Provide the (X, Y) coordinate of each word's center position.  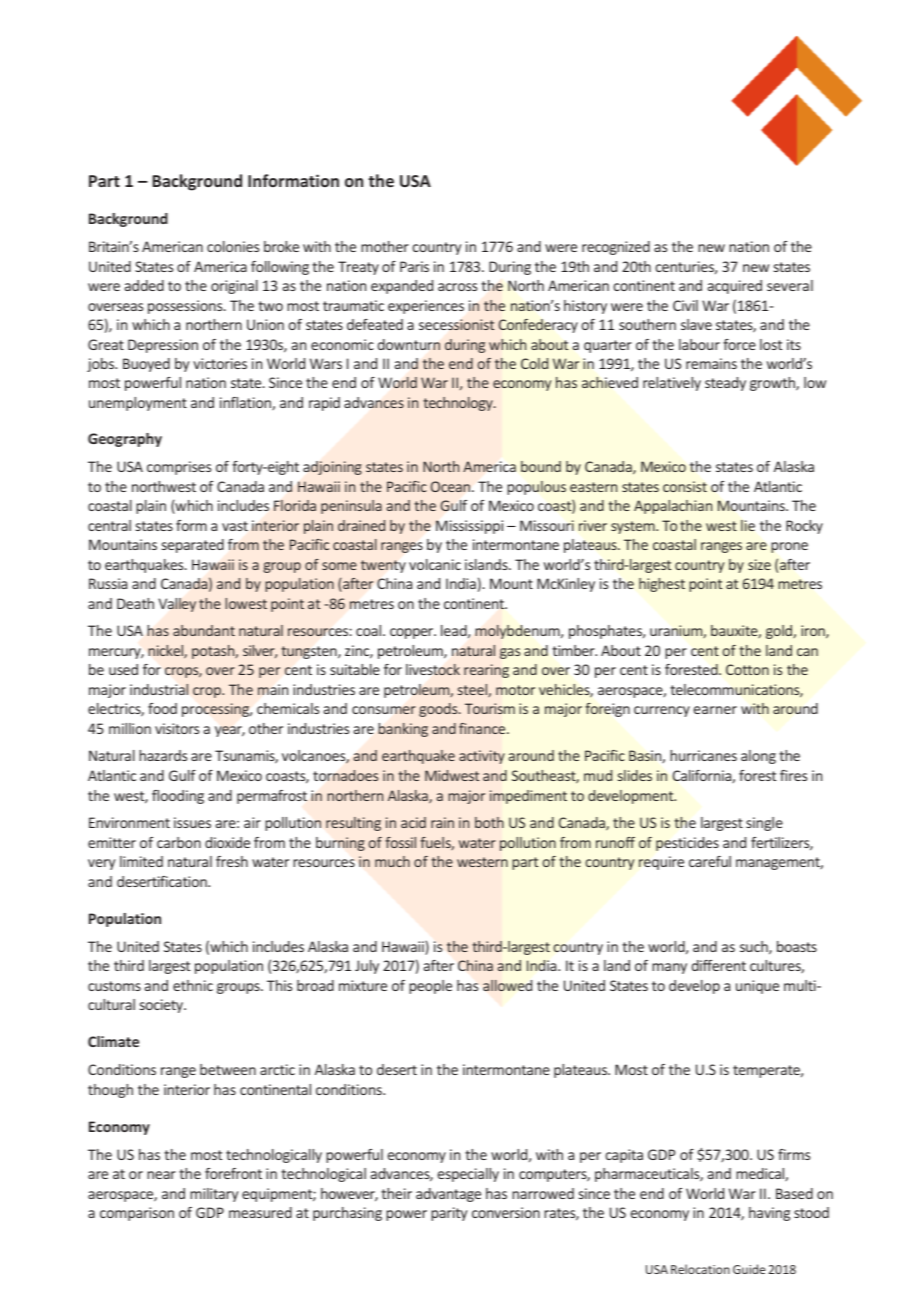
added (144, 285)
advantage (448, 1195)
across (457, 287)
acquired (735, 287)
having (769, 1214)
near (161, 1175)
